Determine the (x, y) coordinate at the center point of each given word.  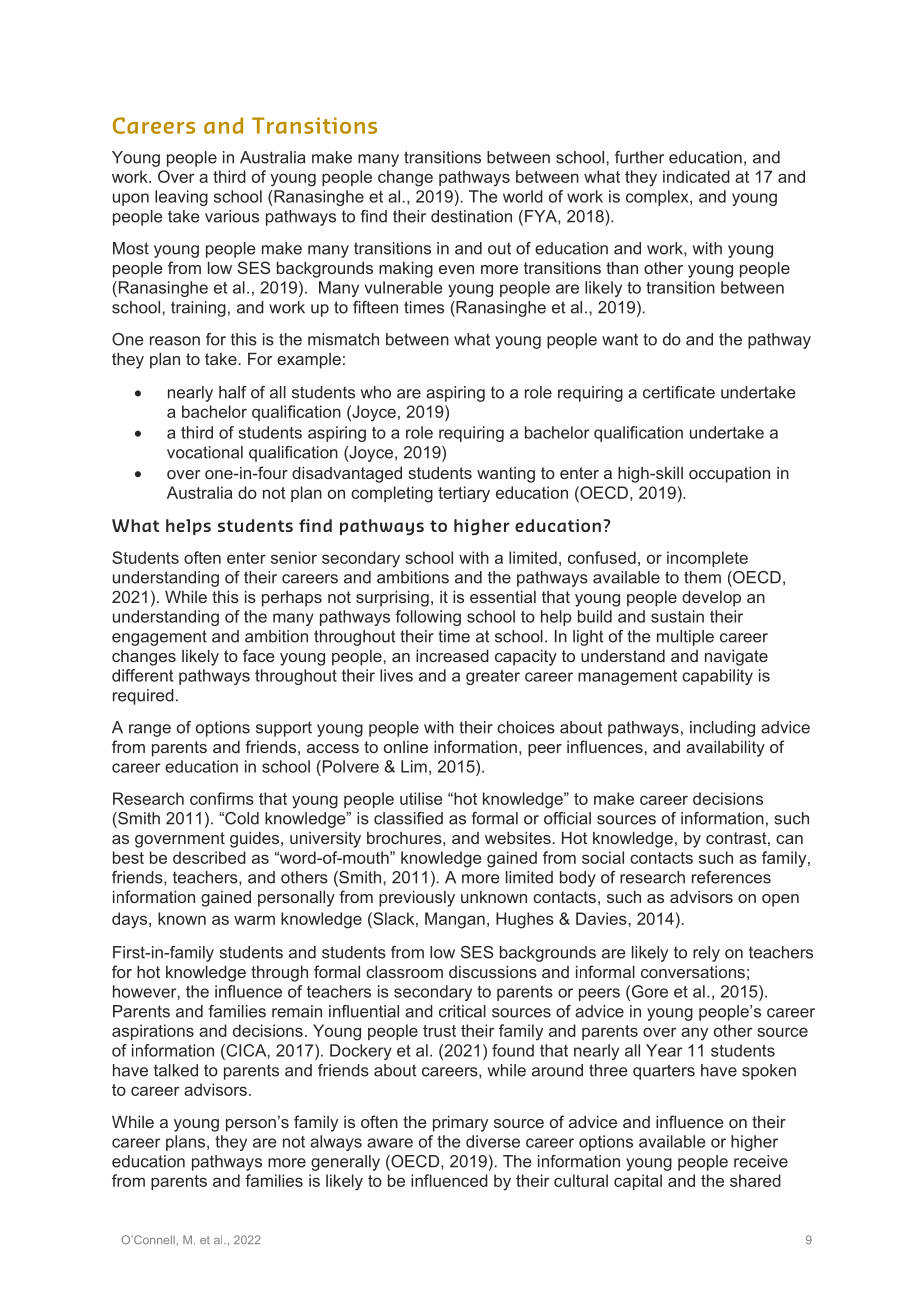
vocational (205, 452)
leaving (181, 198)
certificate (679, 392)
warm (254, 920)
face (259, 655)
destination (471, 216)
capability (717, 677)
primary (460, 1124)
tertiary (464, 494)
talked (176, 1070)
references (731, 877)
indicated (696, 176)
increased (452, 656)
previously (417, 899)
